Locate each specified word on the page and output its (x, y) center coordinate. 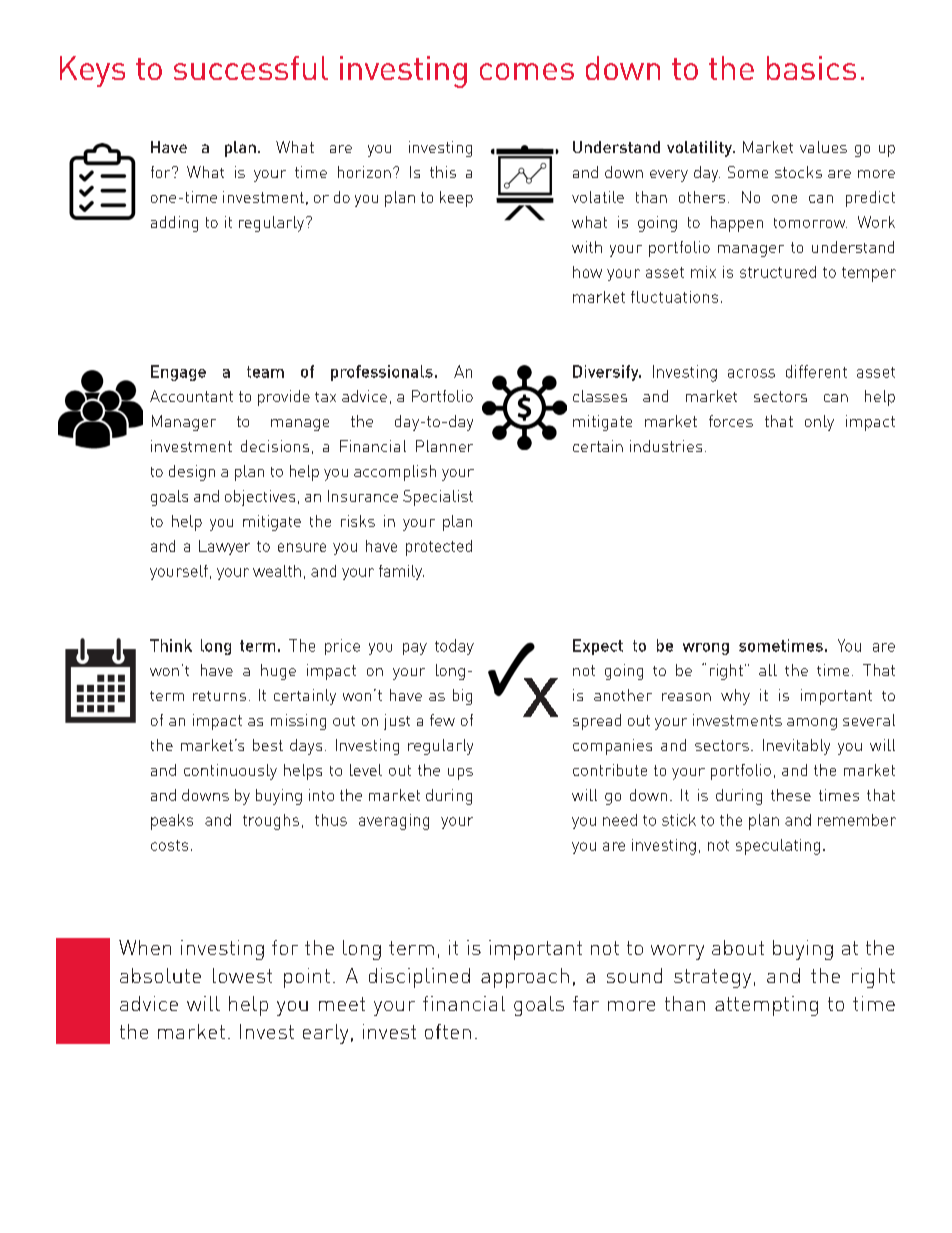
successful (251, 68)
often (448, 1031)
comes (527, 71)
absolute (160, 975)
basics (811, 68)
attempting (766, 1006)
